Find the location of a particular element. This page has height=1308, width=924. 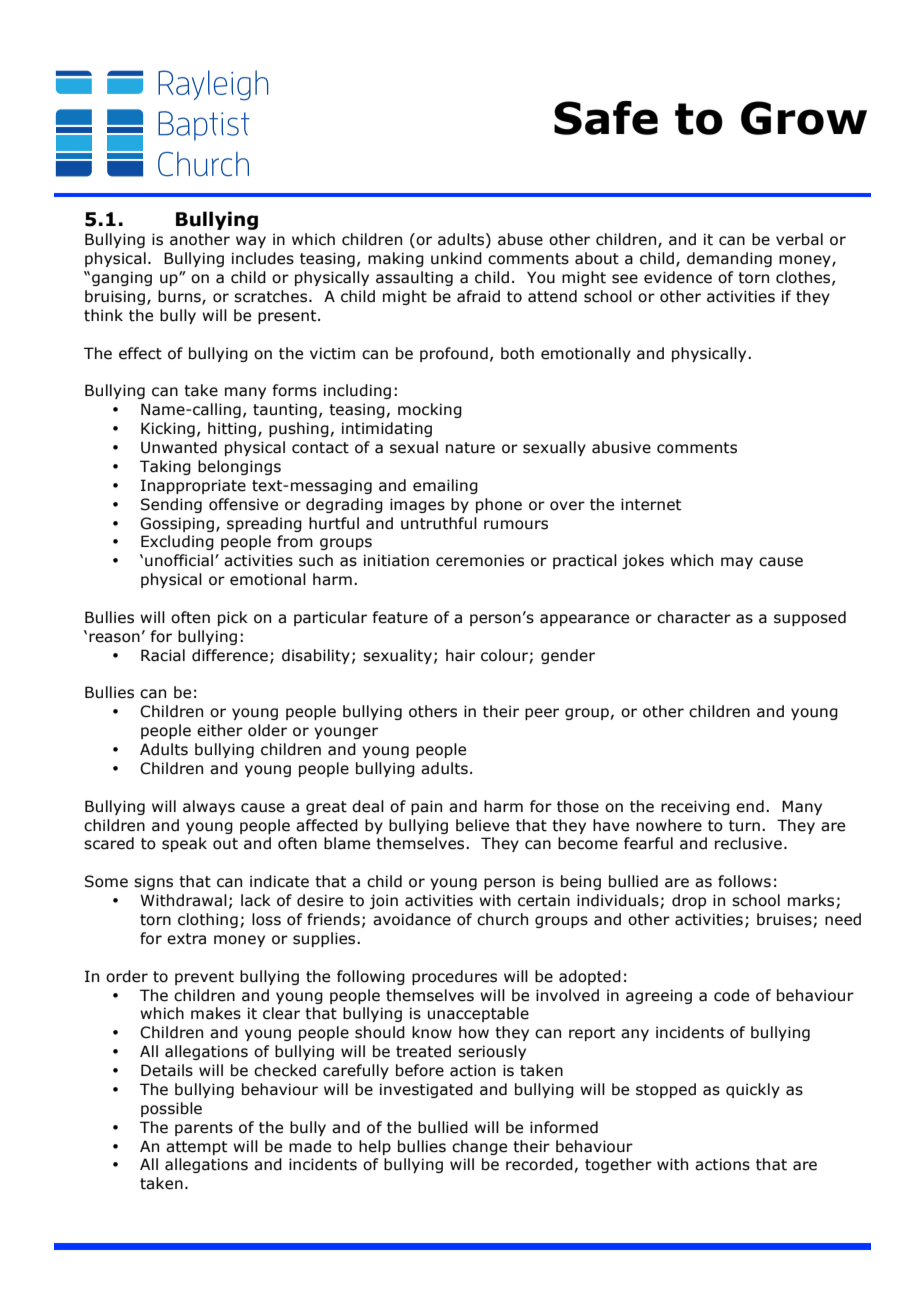

church is located at coordinates (502, 919).
